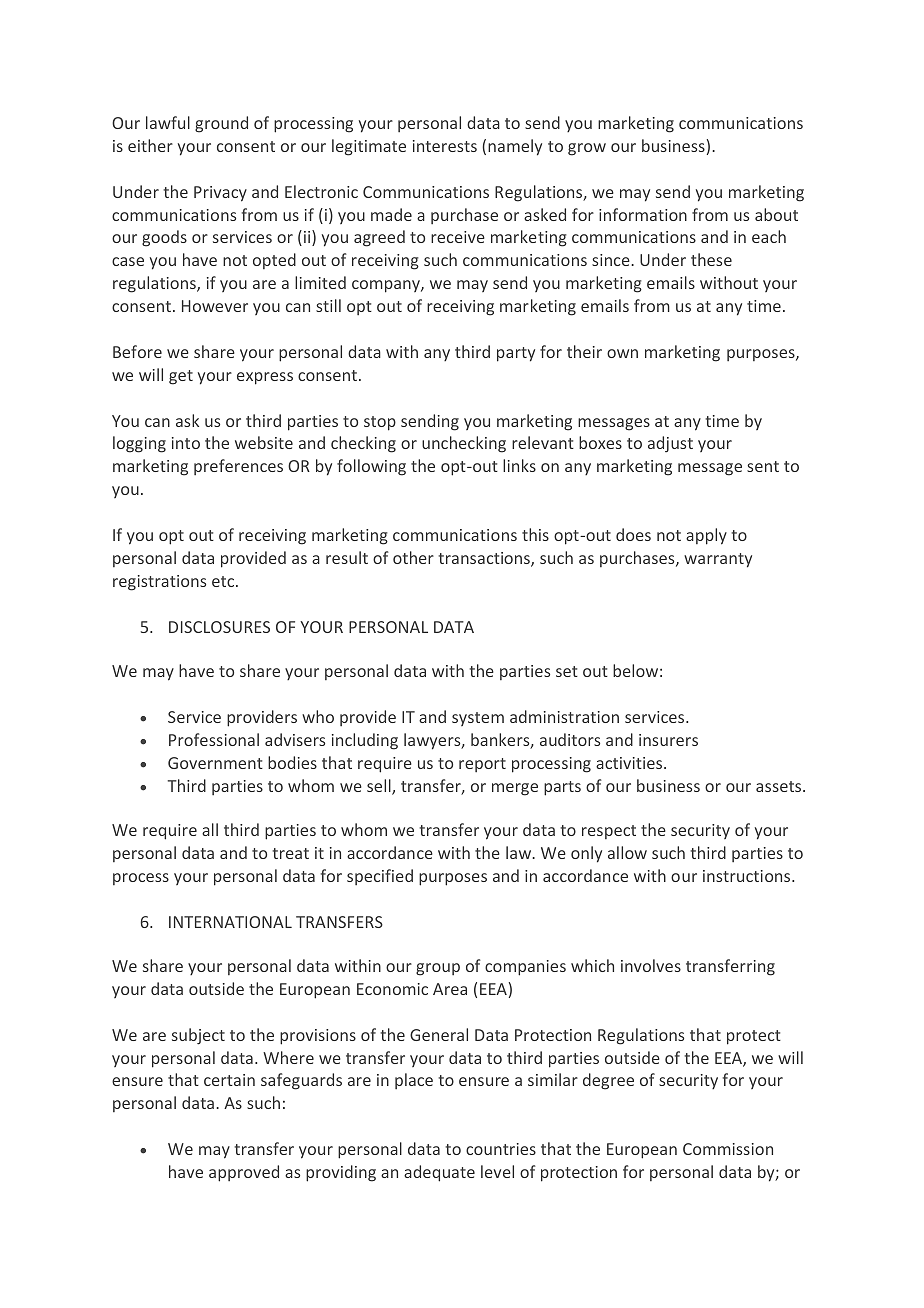 This document has width=924, height=1308. I want to click on interests, so click(445, 146).
